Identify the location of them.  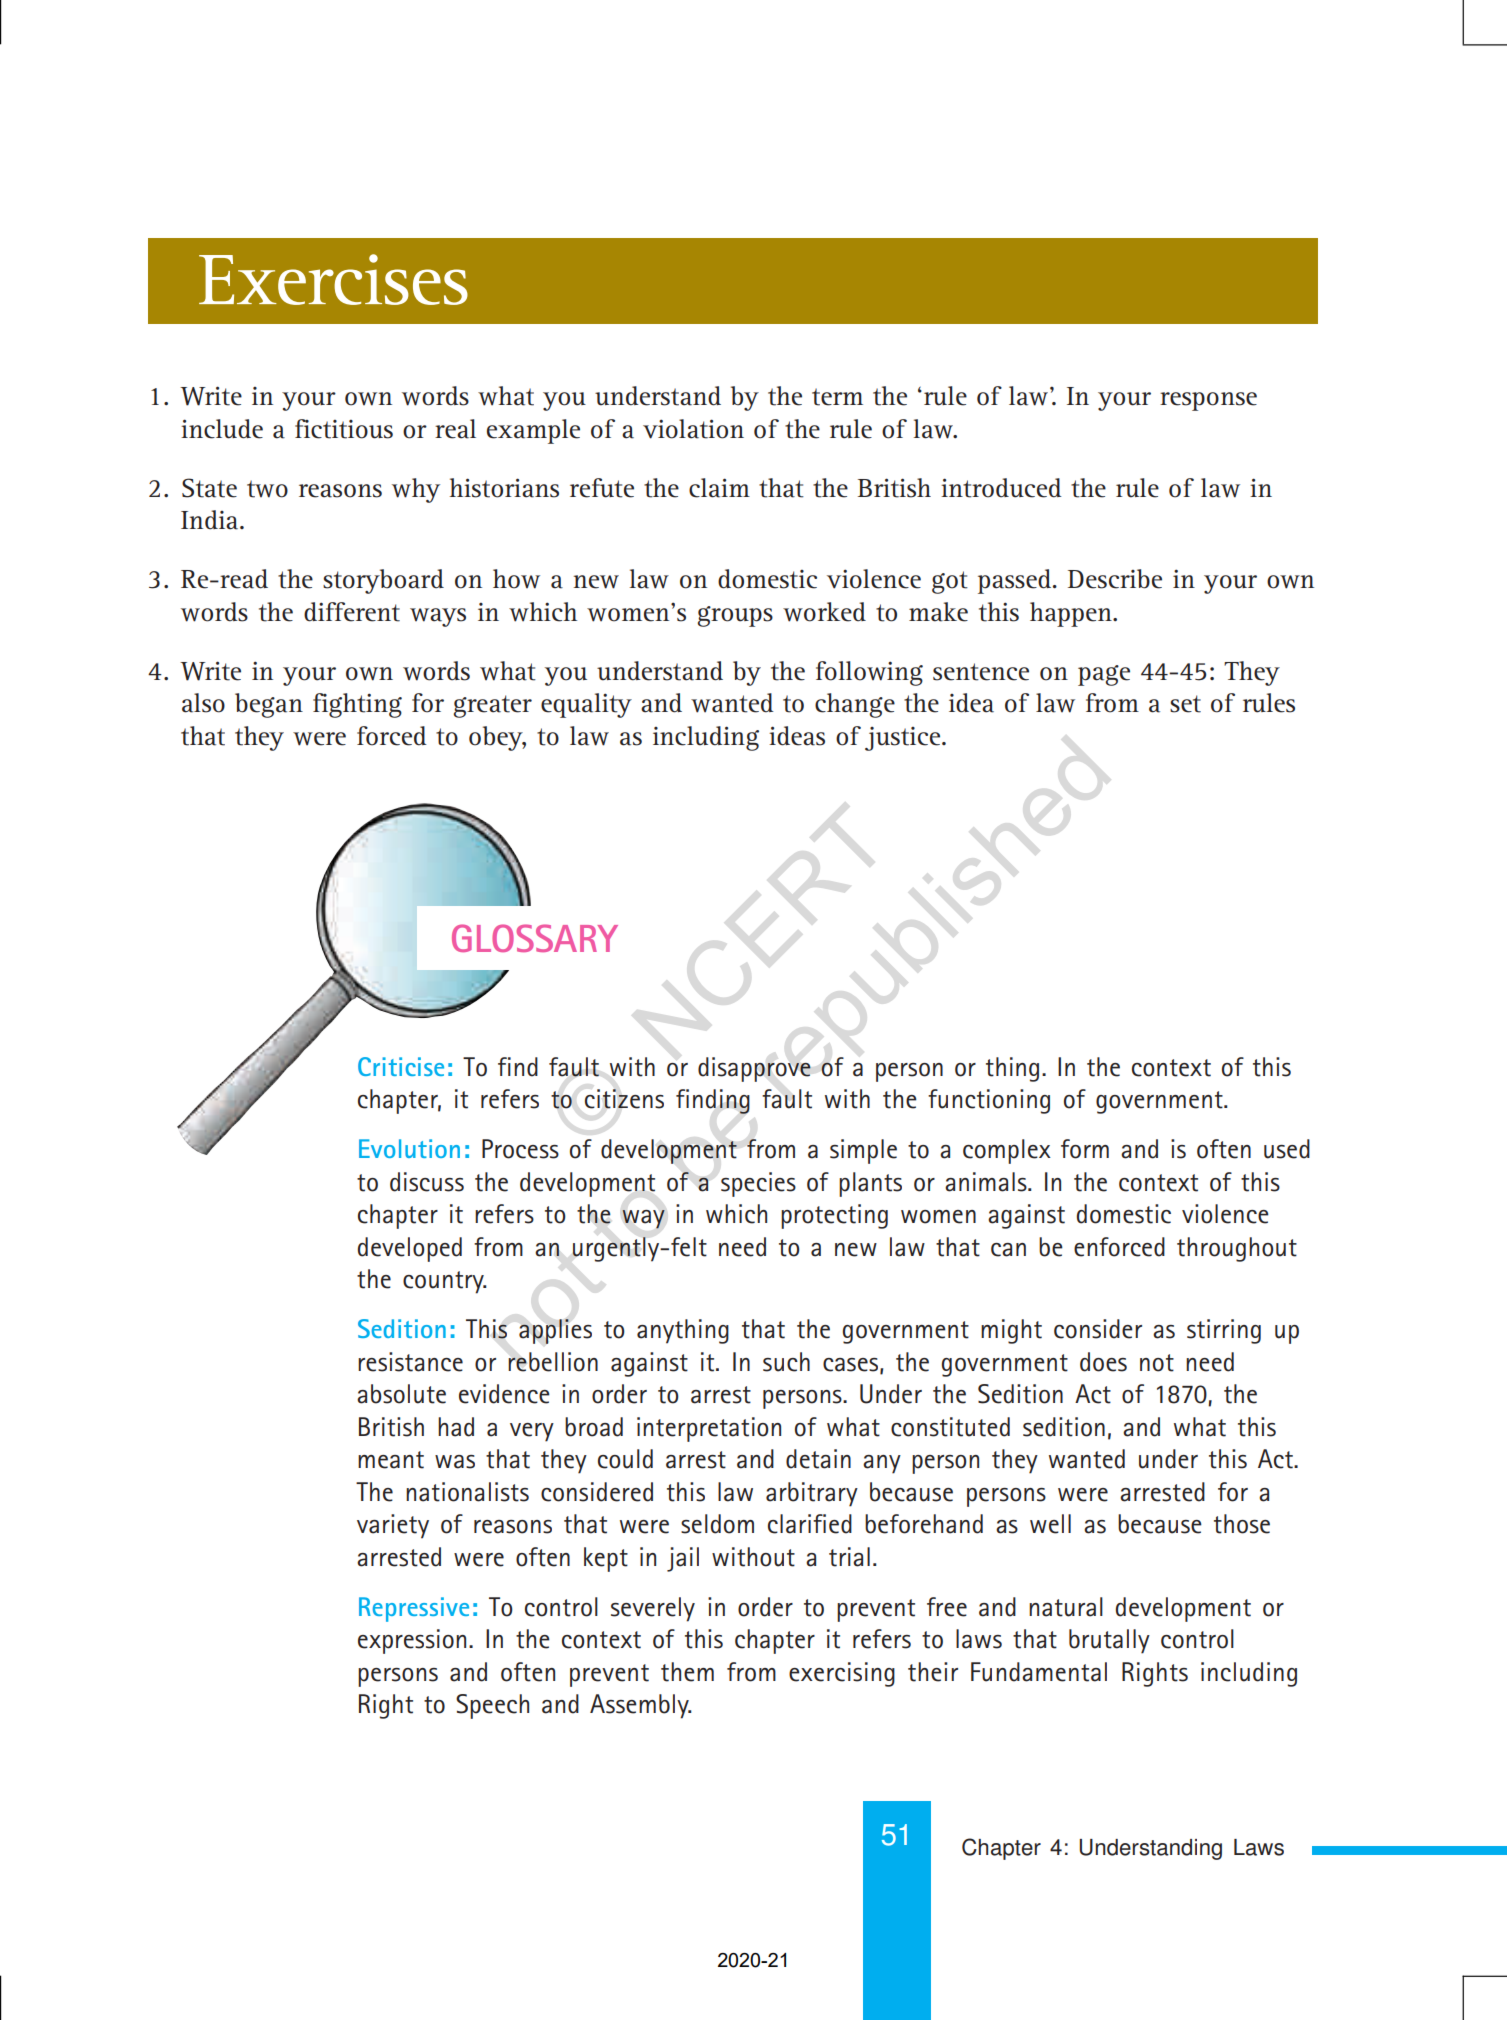
(687, 1672).
